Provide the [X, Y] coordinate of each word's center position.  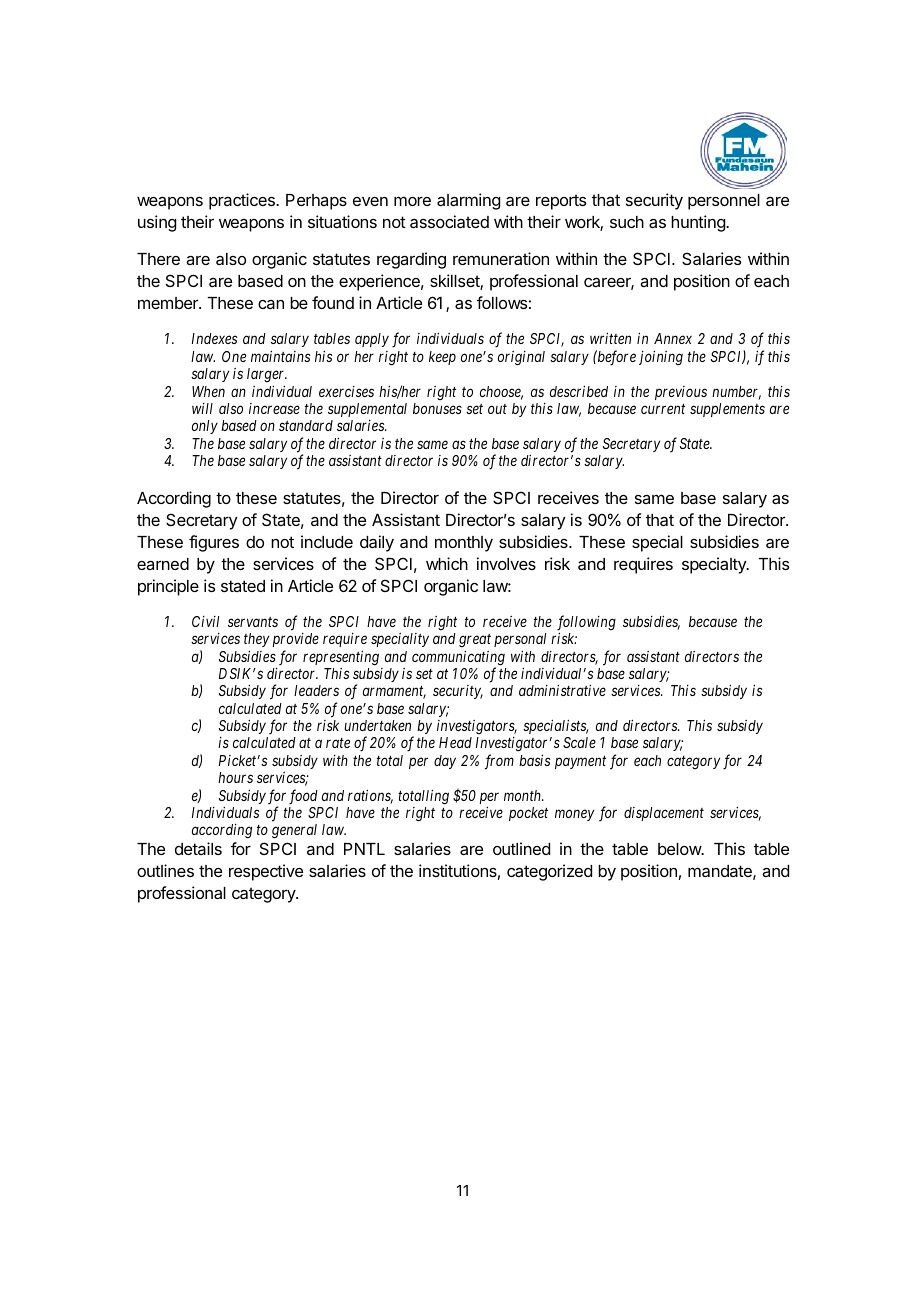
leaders [316, 690]
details [198, 848]
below [680, 849]
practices [243, 201]
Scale [579, 742]
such [627, 222]
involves [506, 563]
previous [681, 393]
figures [214, 543]
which [447, 563]
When [208, 391]
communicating [458, 659]
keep [442, 358]
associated [449, 221]
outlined [521, 848]
